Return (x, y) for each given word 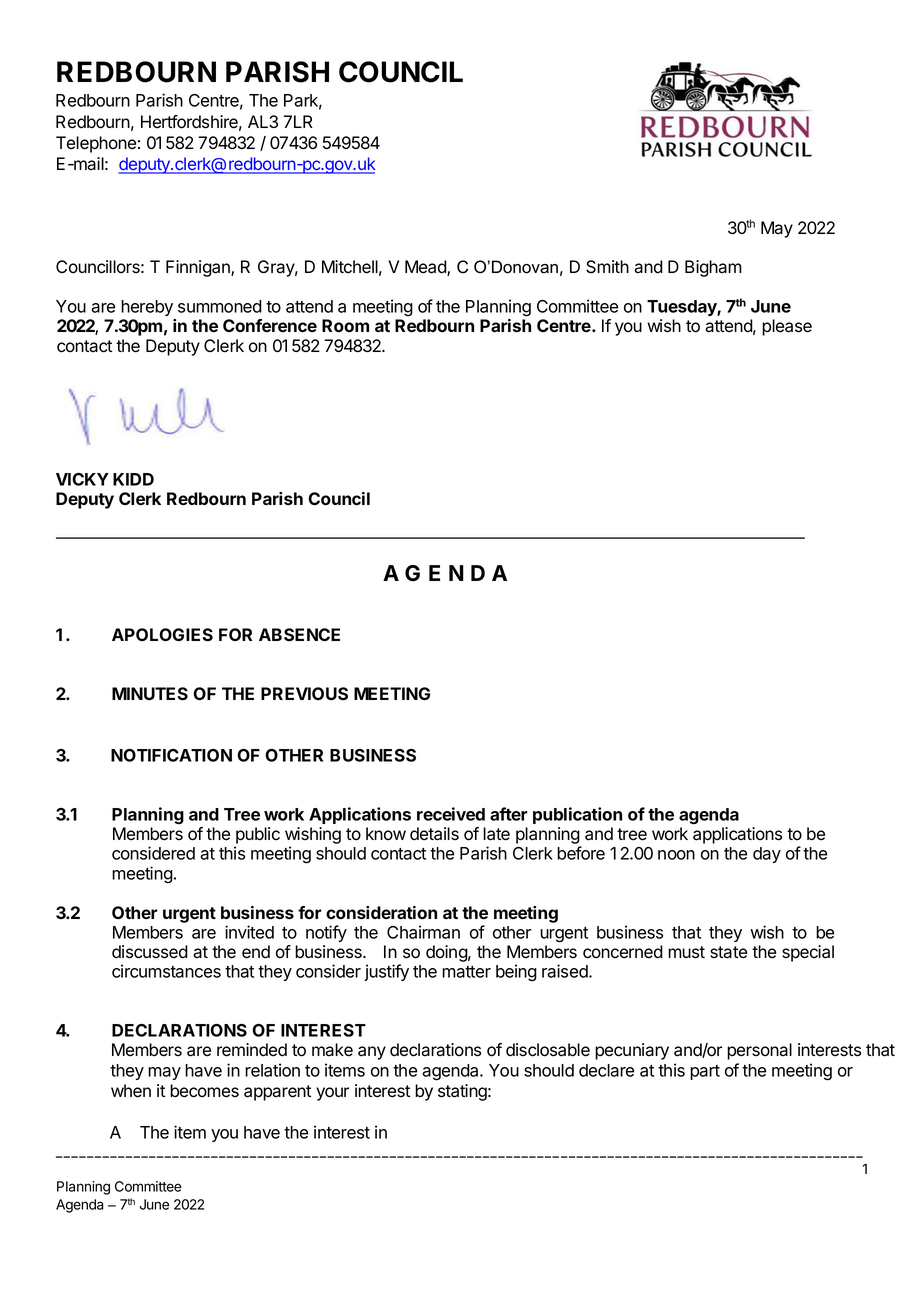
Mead (426, 268)
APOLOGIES (162, 635)
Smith (607, 267)
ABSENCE (299, 635)
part (705, 1072)
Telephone (96, 144)
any (372, 1053)
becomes (204, 1091)
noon (676, 855)
